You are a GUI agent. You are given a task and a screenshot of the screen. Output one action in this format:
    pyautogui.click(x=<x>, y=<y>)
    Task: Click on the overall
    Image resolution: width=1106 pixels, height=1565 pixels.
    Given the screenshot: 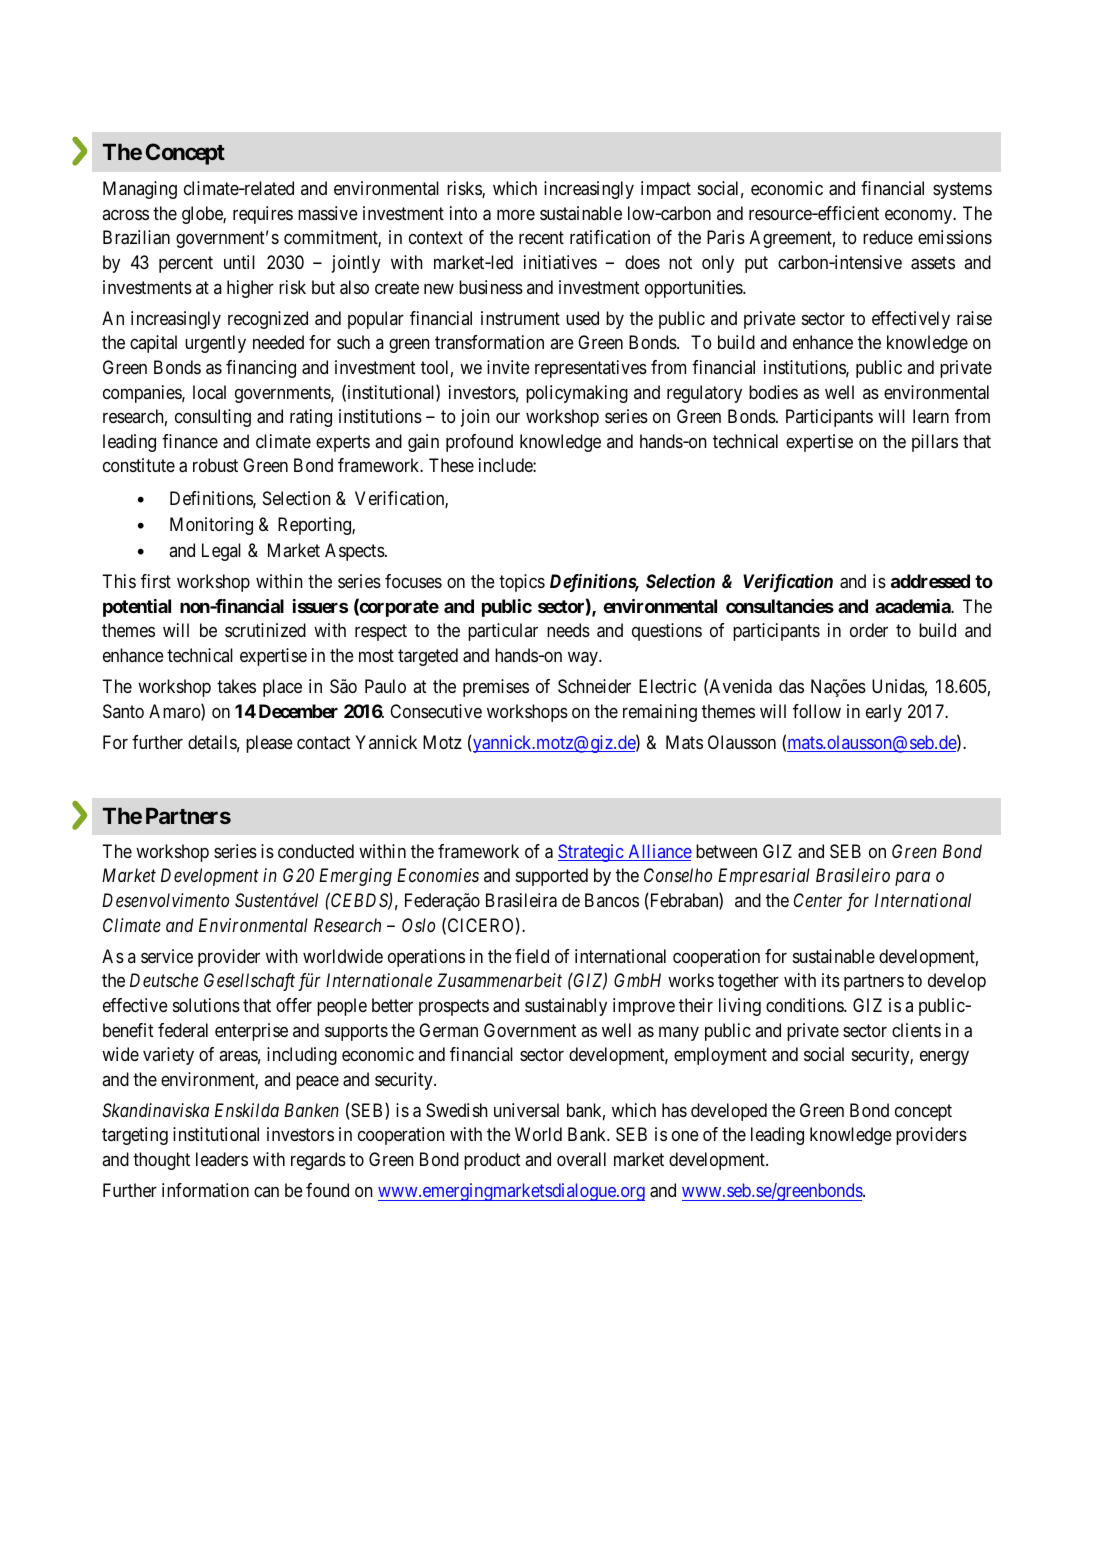 What is the action you would take?
    pyautogui.click(x=581, y=1159)
